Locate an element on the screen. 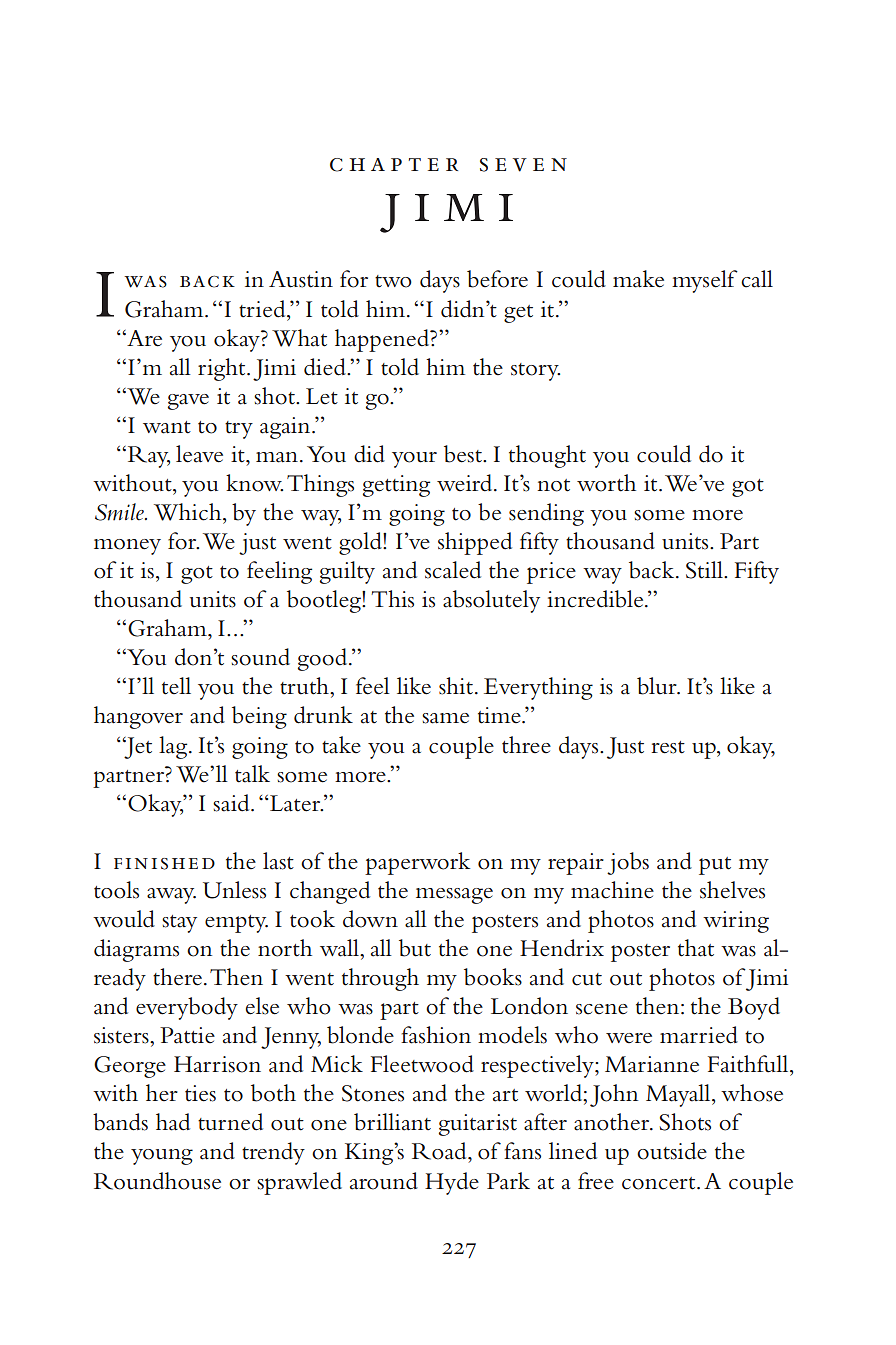 Image resolution: width=896 pixels, height=1345 pixels. Are is located at coordinates (143, 338).
